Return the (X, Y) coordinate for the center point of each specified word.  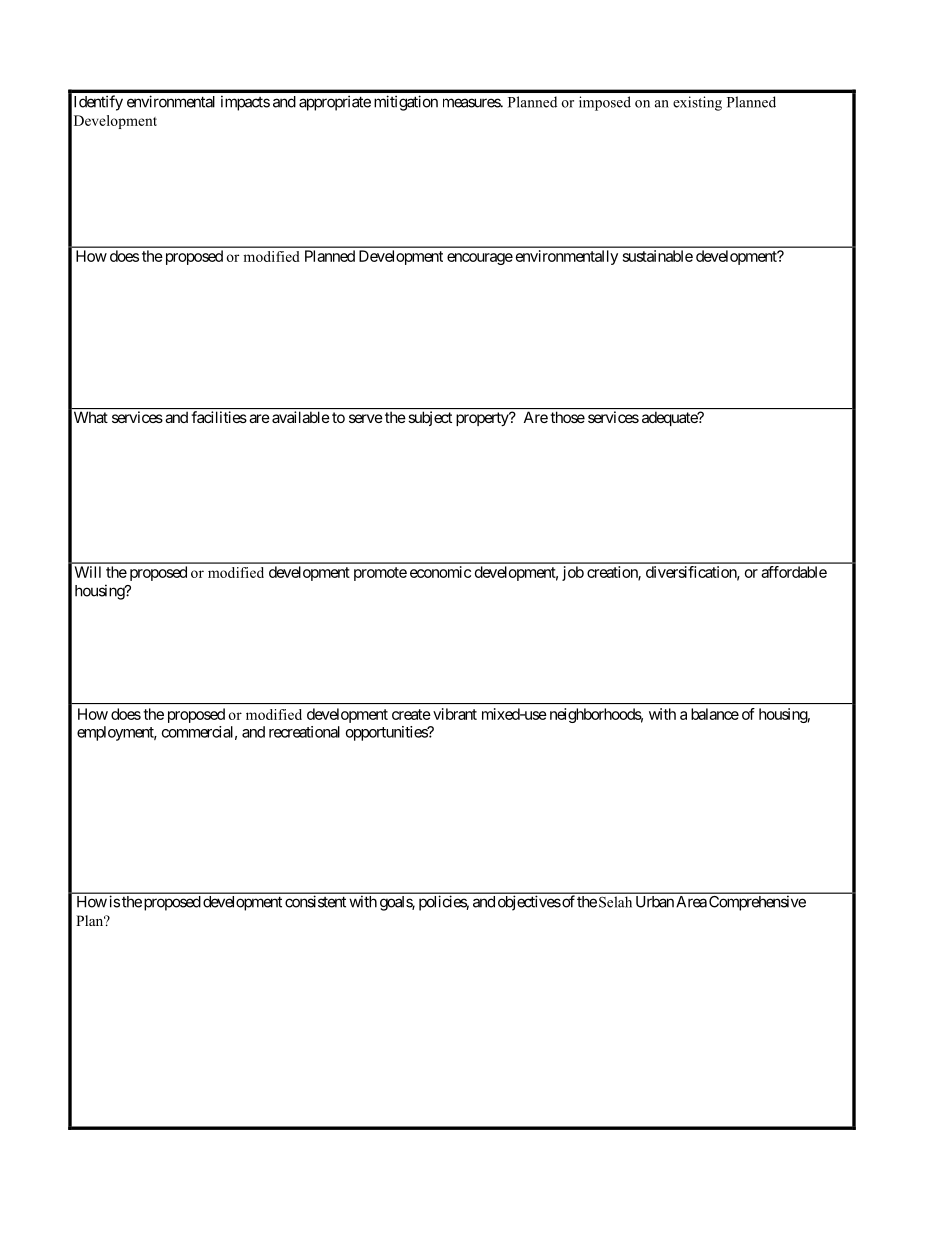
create (411, 714)
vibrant (455, 714)
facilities (219, 417)
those (568, 417)
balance (715, 714)
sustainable (658, 256)
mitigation (406, 103)
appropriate (335, 103)
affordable (794, 572)
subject (430, 418)
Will (88, 572)
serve (366, 418)
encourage (480, 259)
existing (697, 103)
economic (440, 572)
